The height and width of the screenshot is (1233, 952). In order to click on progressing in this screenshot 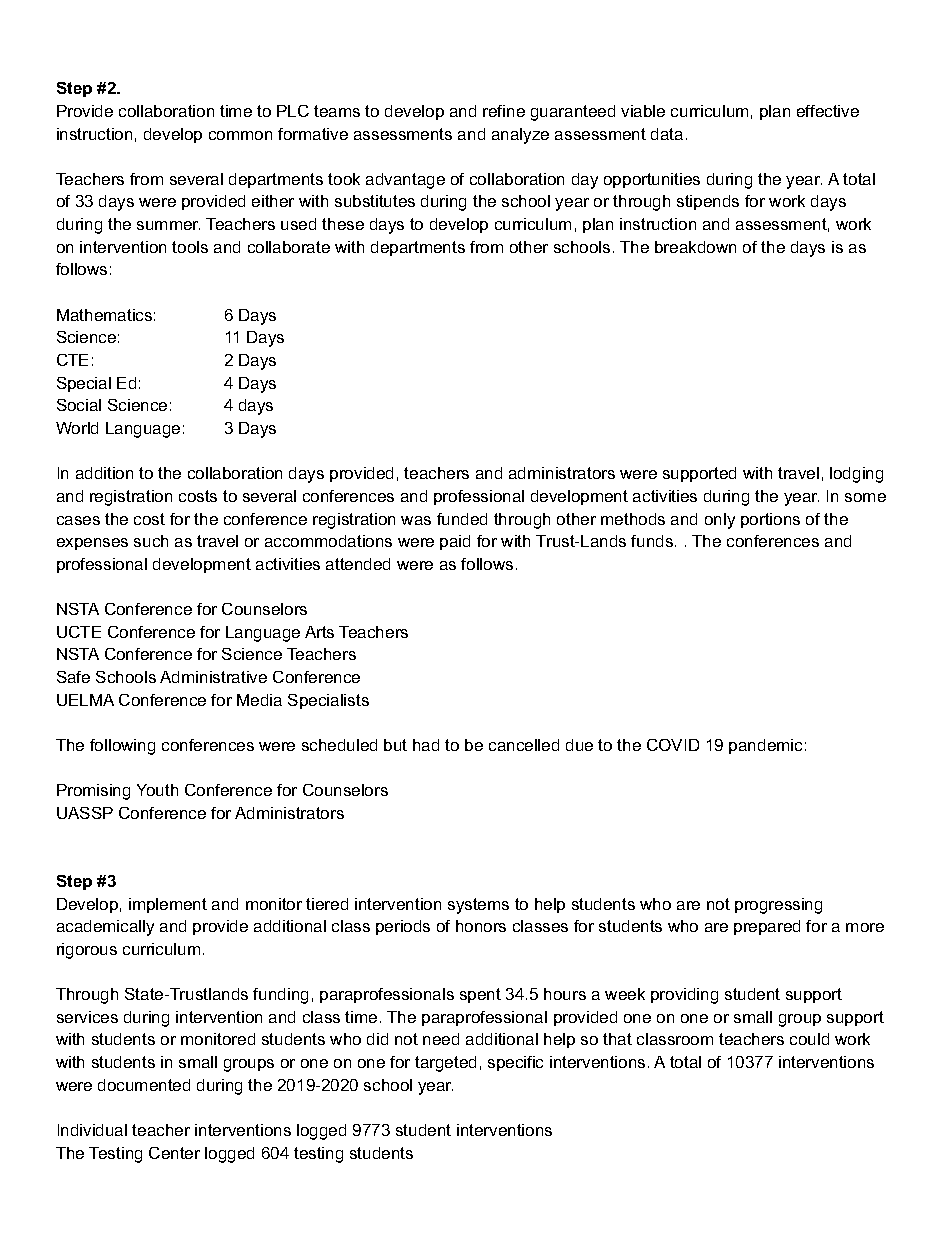, I will do `click(778, 906)`.
